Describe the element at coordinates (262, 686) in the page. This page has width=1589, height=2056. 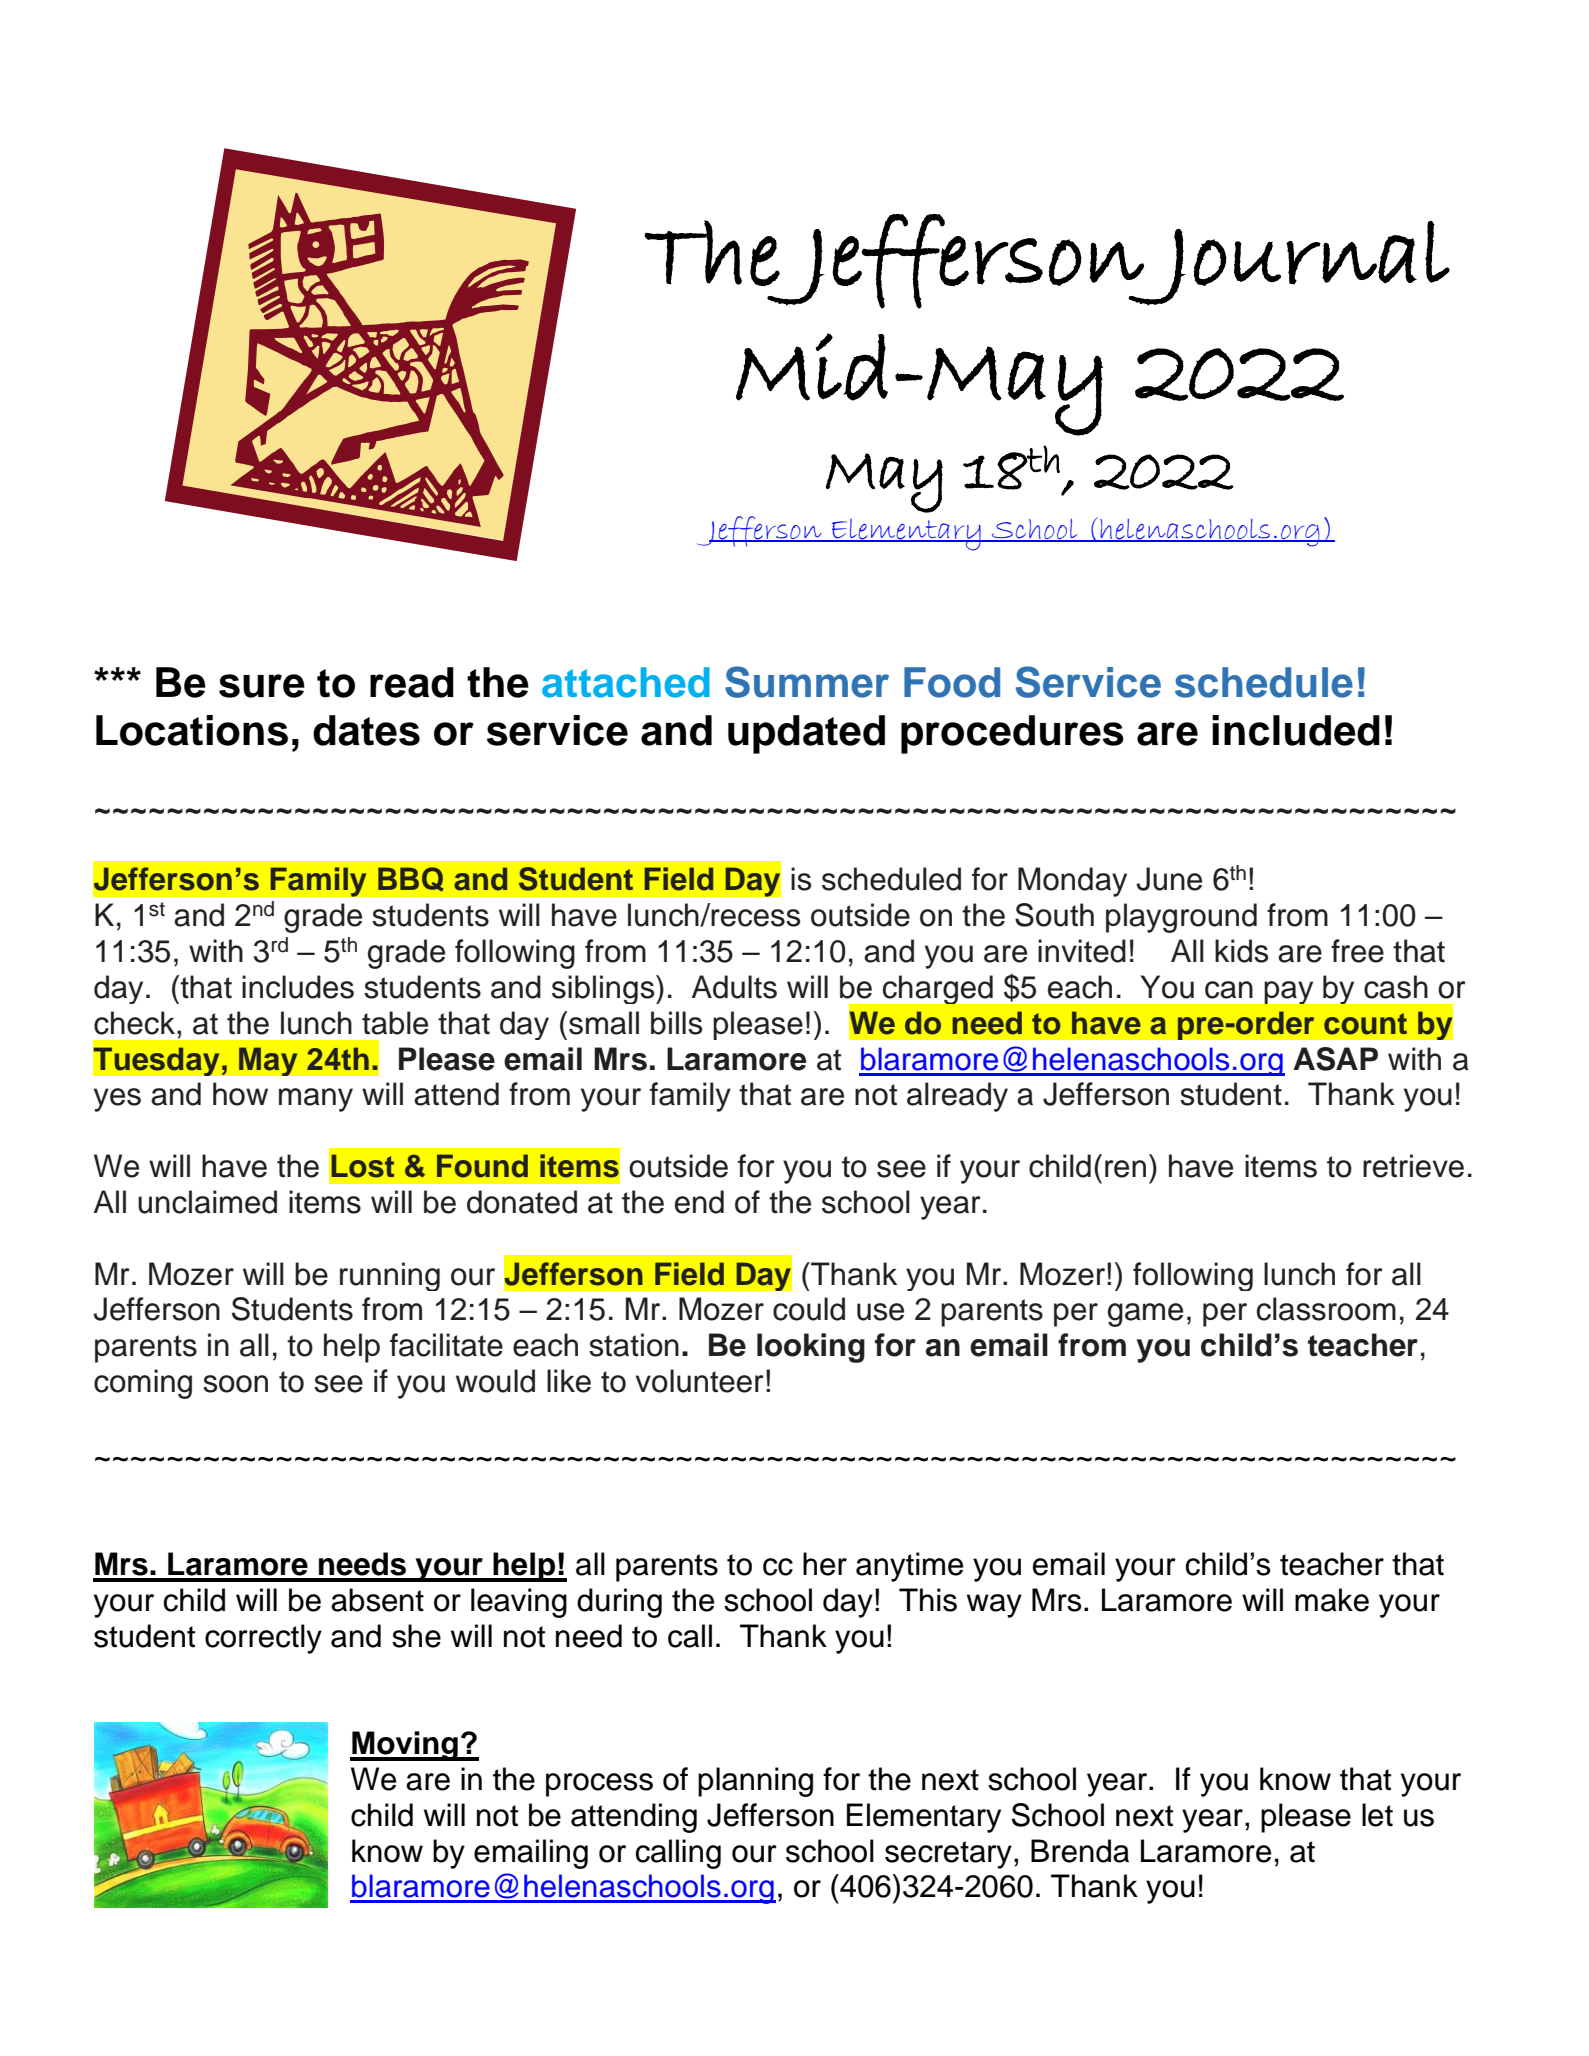
I see `sure` at that location.
